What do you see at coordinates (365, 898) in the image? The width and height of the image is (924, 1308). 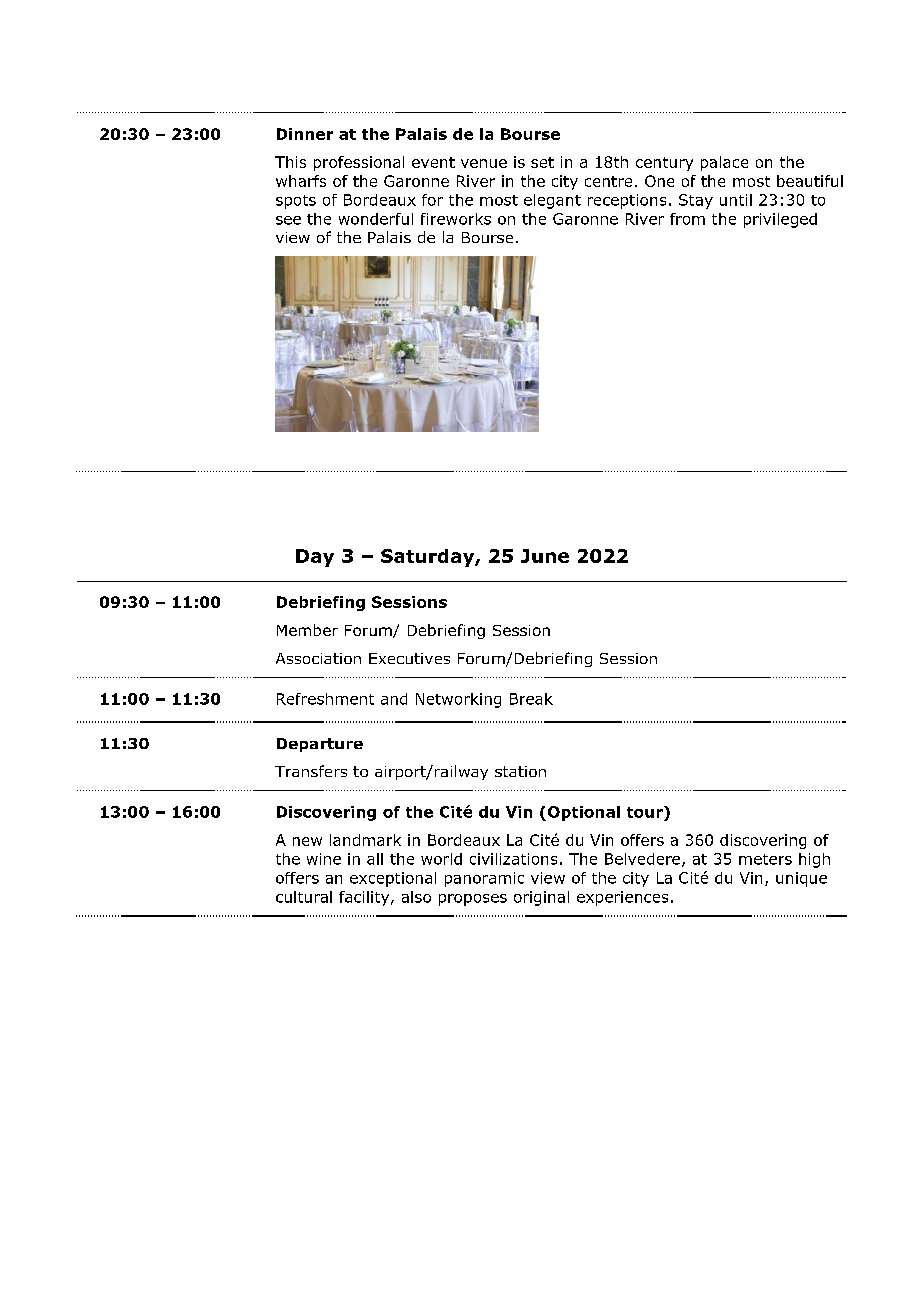 I see `facility` at bounding box center [365, 898].
